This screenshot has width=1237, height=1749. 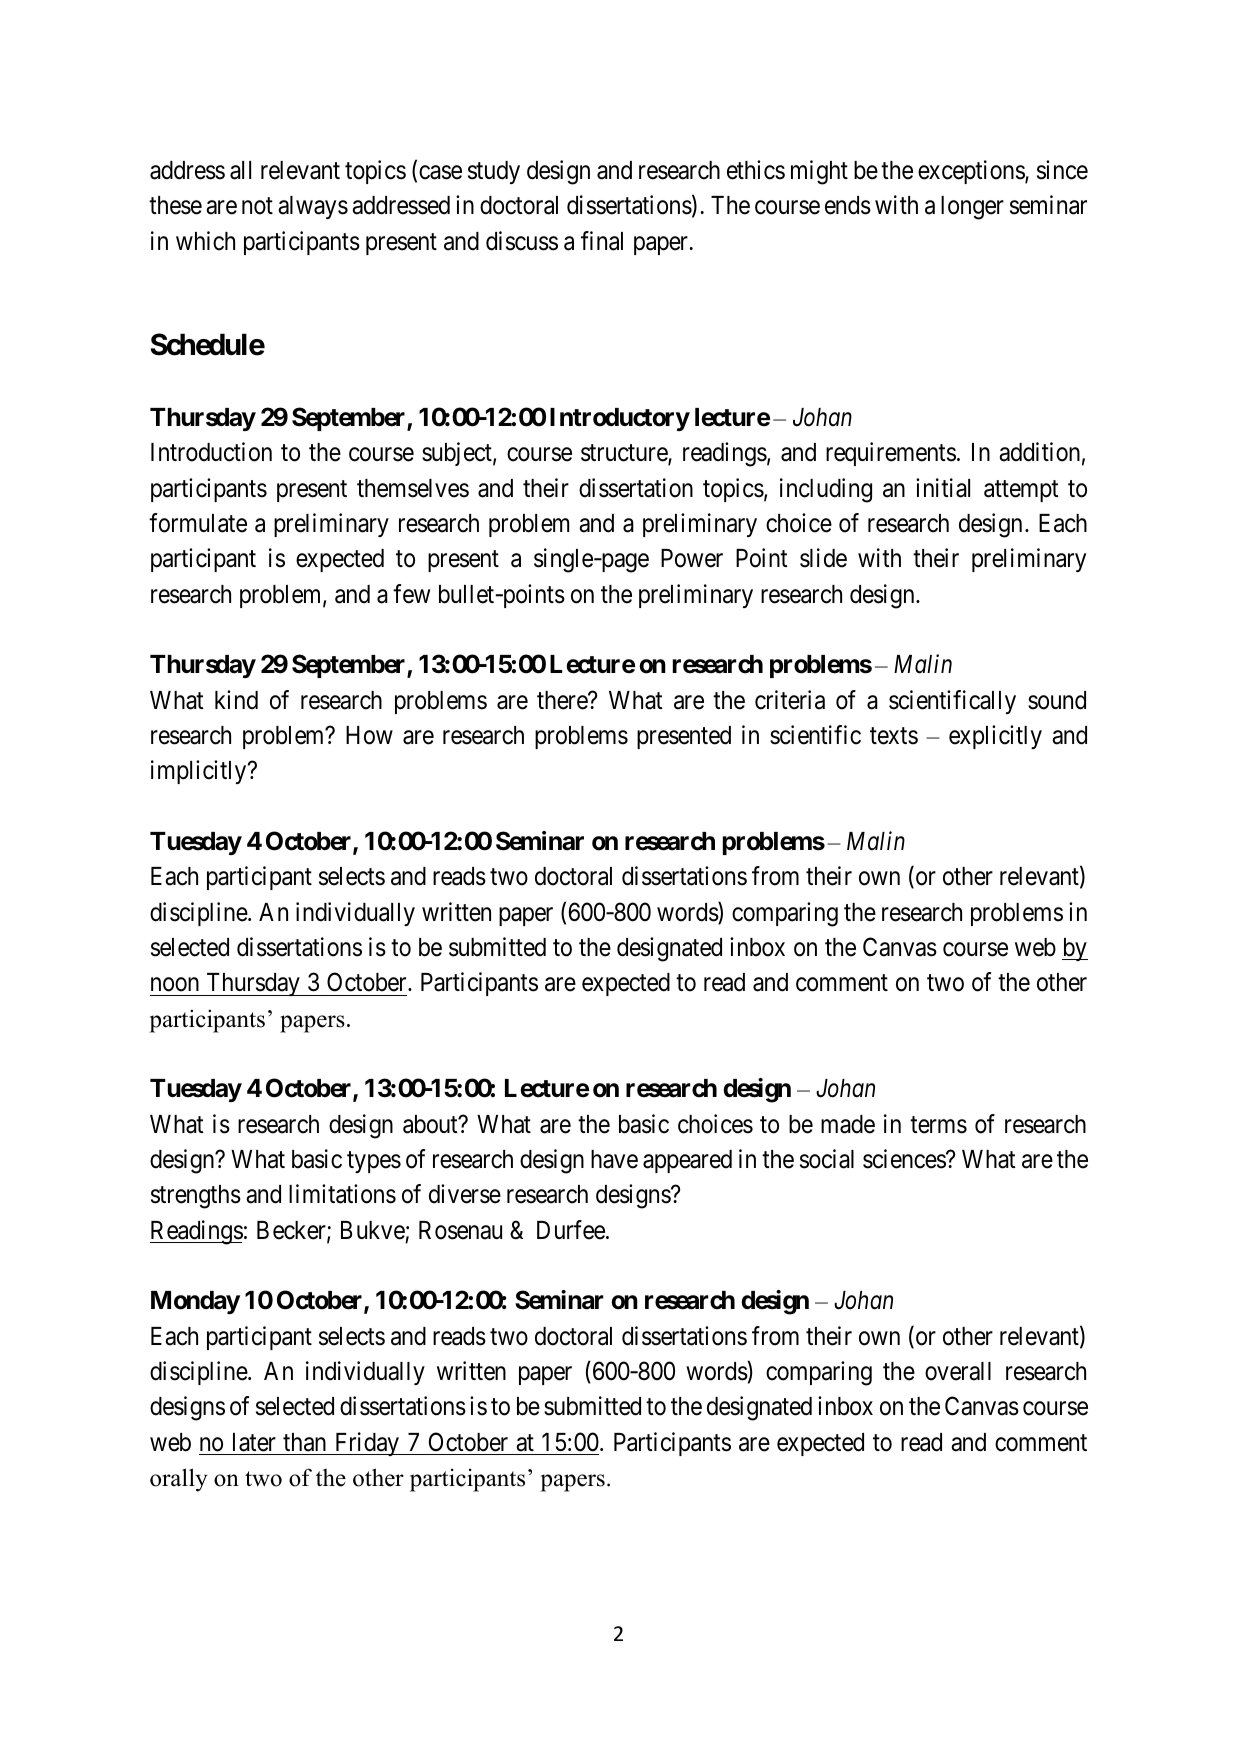 I want to click on implicitly, so click(x=200, y=772).
